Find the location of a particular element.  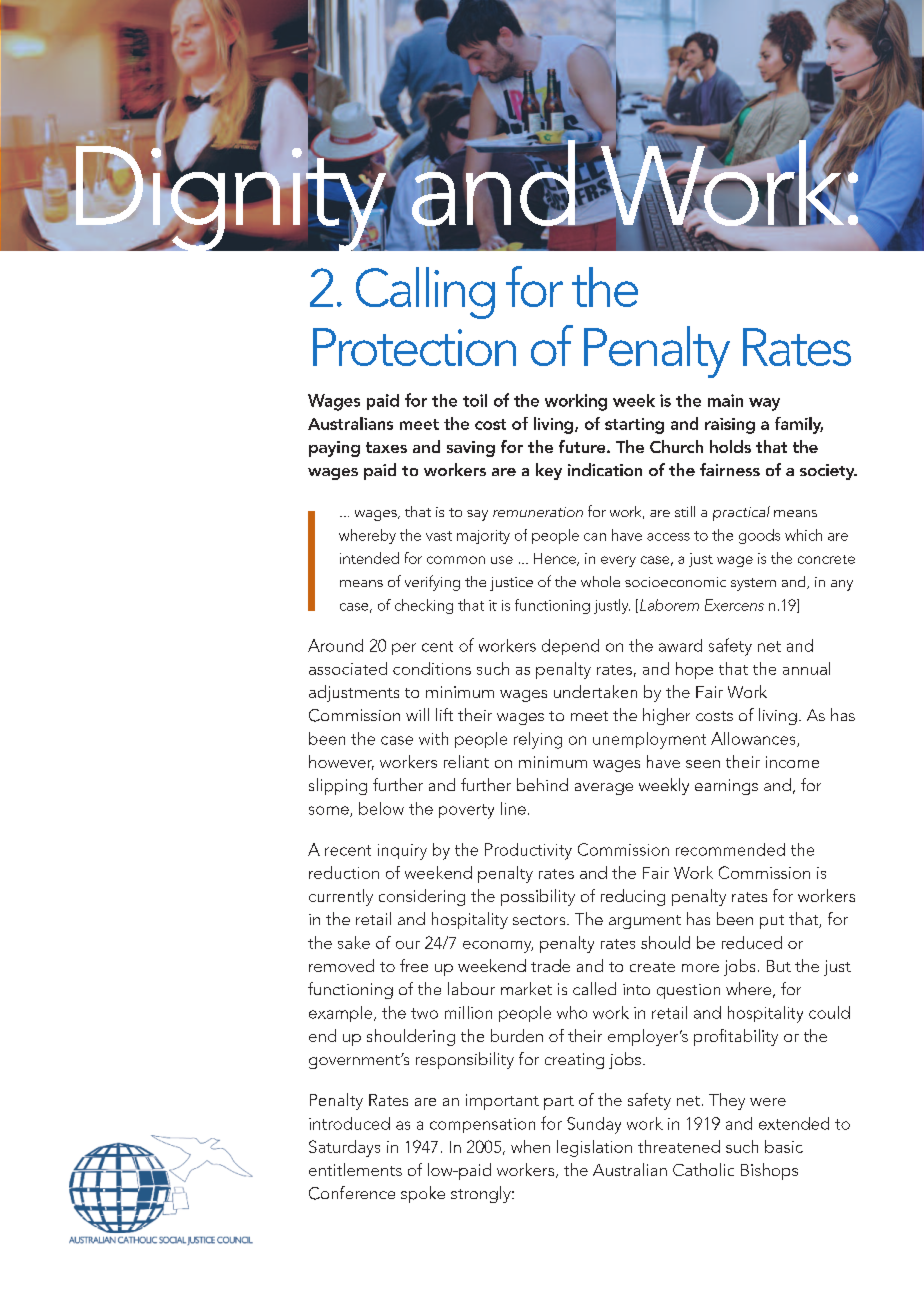

family is located at coordinates (799, 425).
